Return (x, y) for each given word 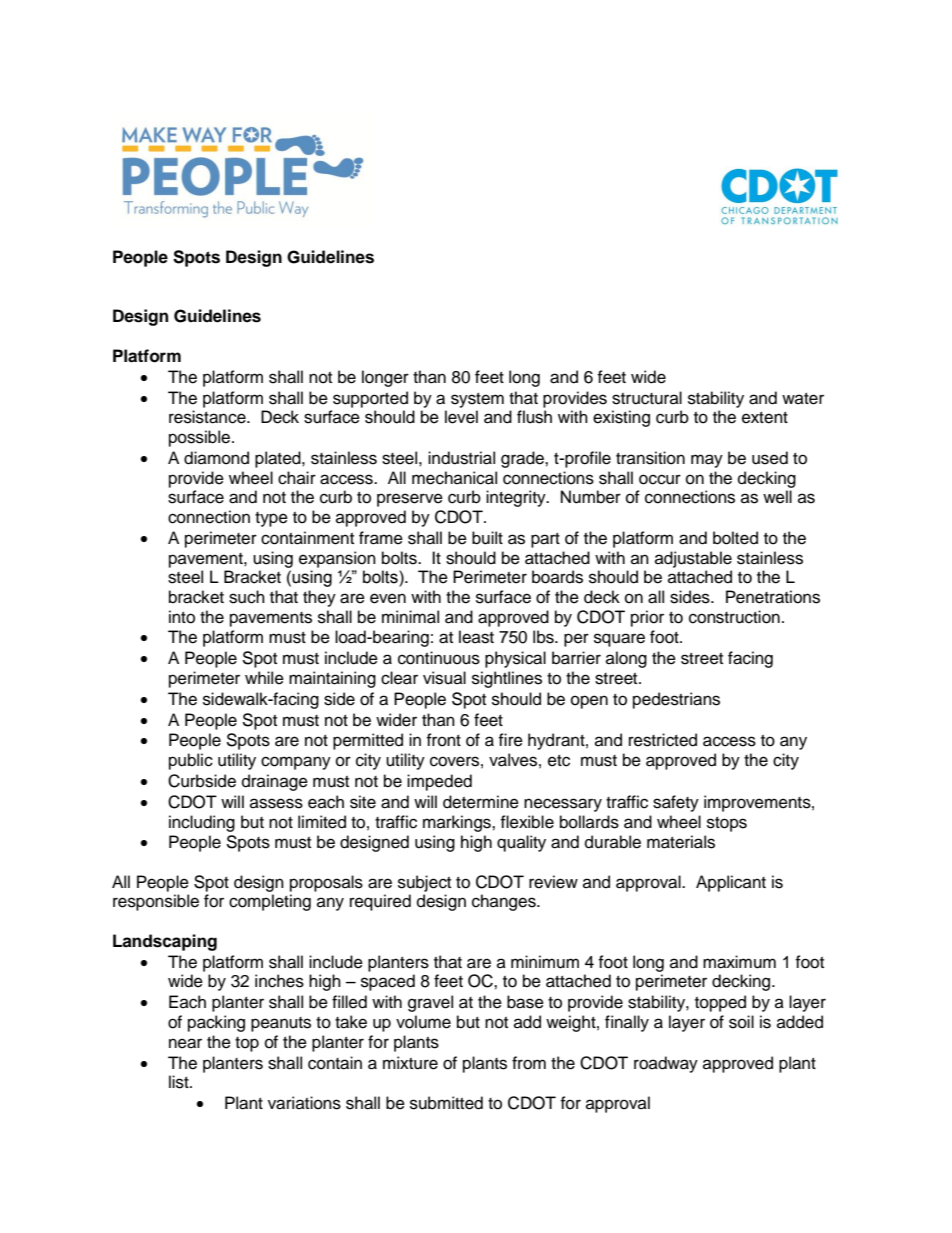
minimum (545, 962)
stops (727, 824)
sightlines (507, 679)
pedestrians (676, 700)
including (202, 823)
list (180, 1082)
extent (765, 418)
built (487, 538)
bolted (735, 538)
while (264, 678)
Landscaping (165, 942)
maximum (739, 962)
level (461, 417)
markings (458, 823)
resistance (208, 417)
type (271, 519)
